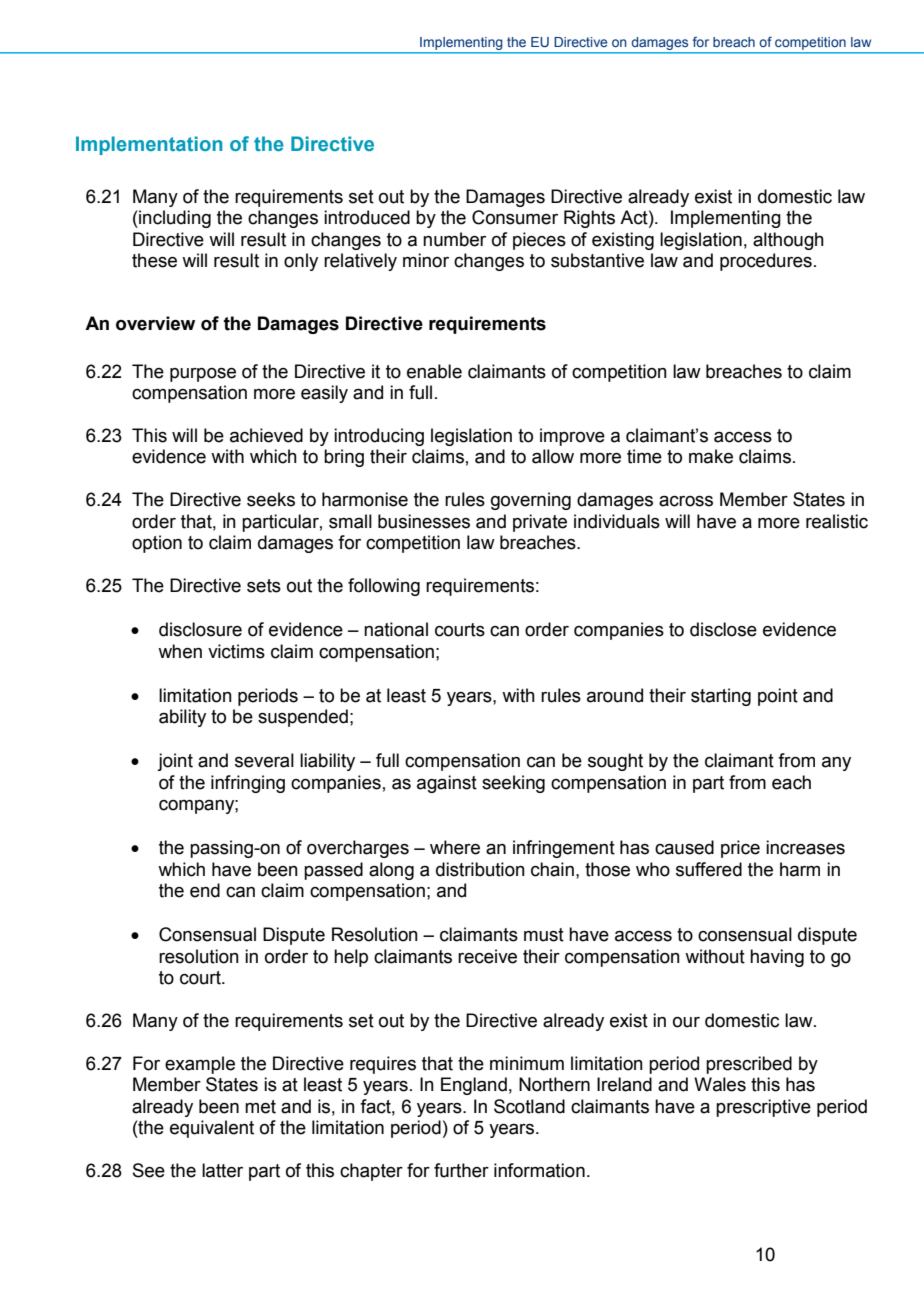 The image size is (924, 1308). What do you see at coordinates (515, 217) in the image?
I see `Consumer` at bounding box center [515, 217].
